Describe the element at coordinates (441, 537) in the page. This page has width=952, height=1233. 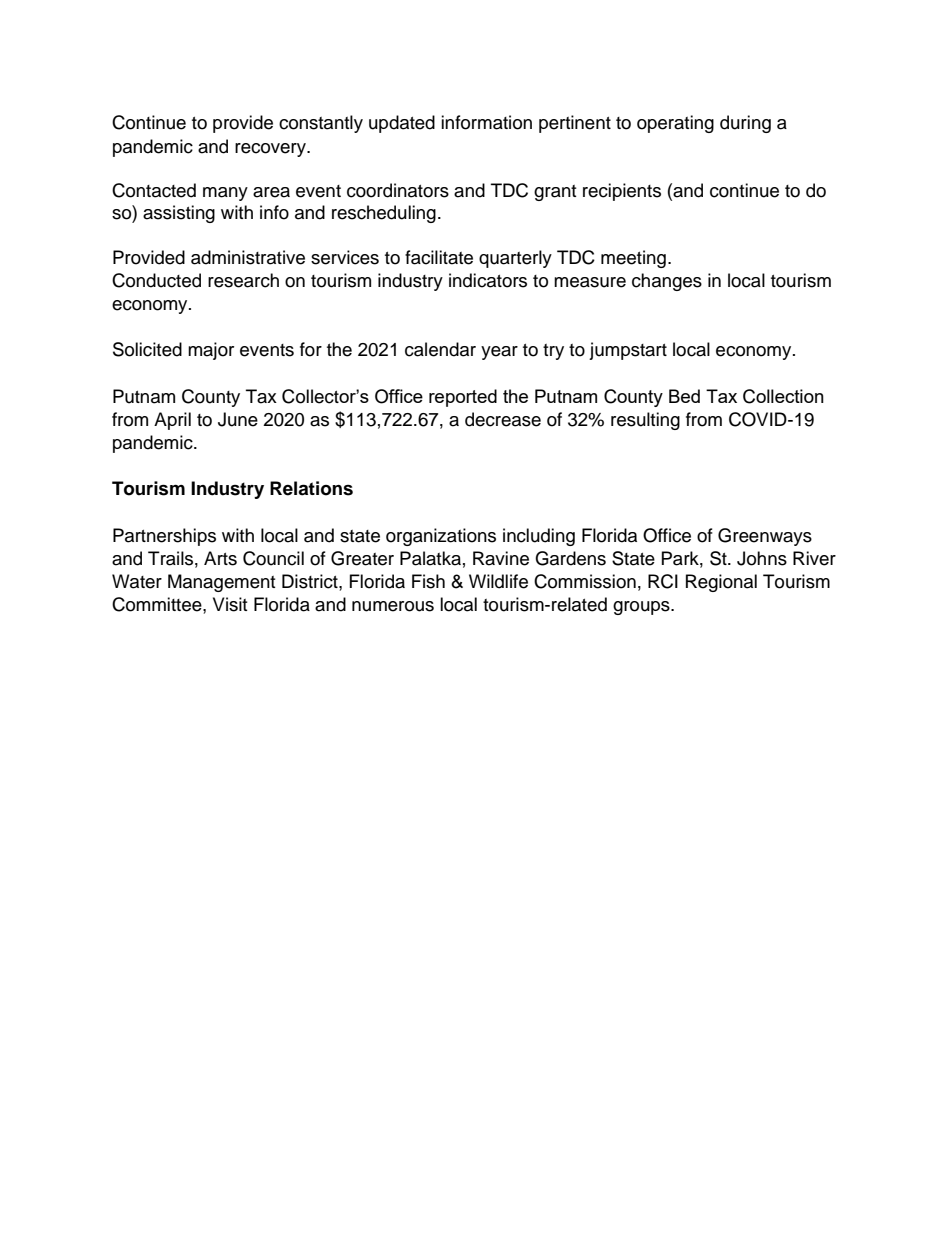
I see `organizations` at that location.
